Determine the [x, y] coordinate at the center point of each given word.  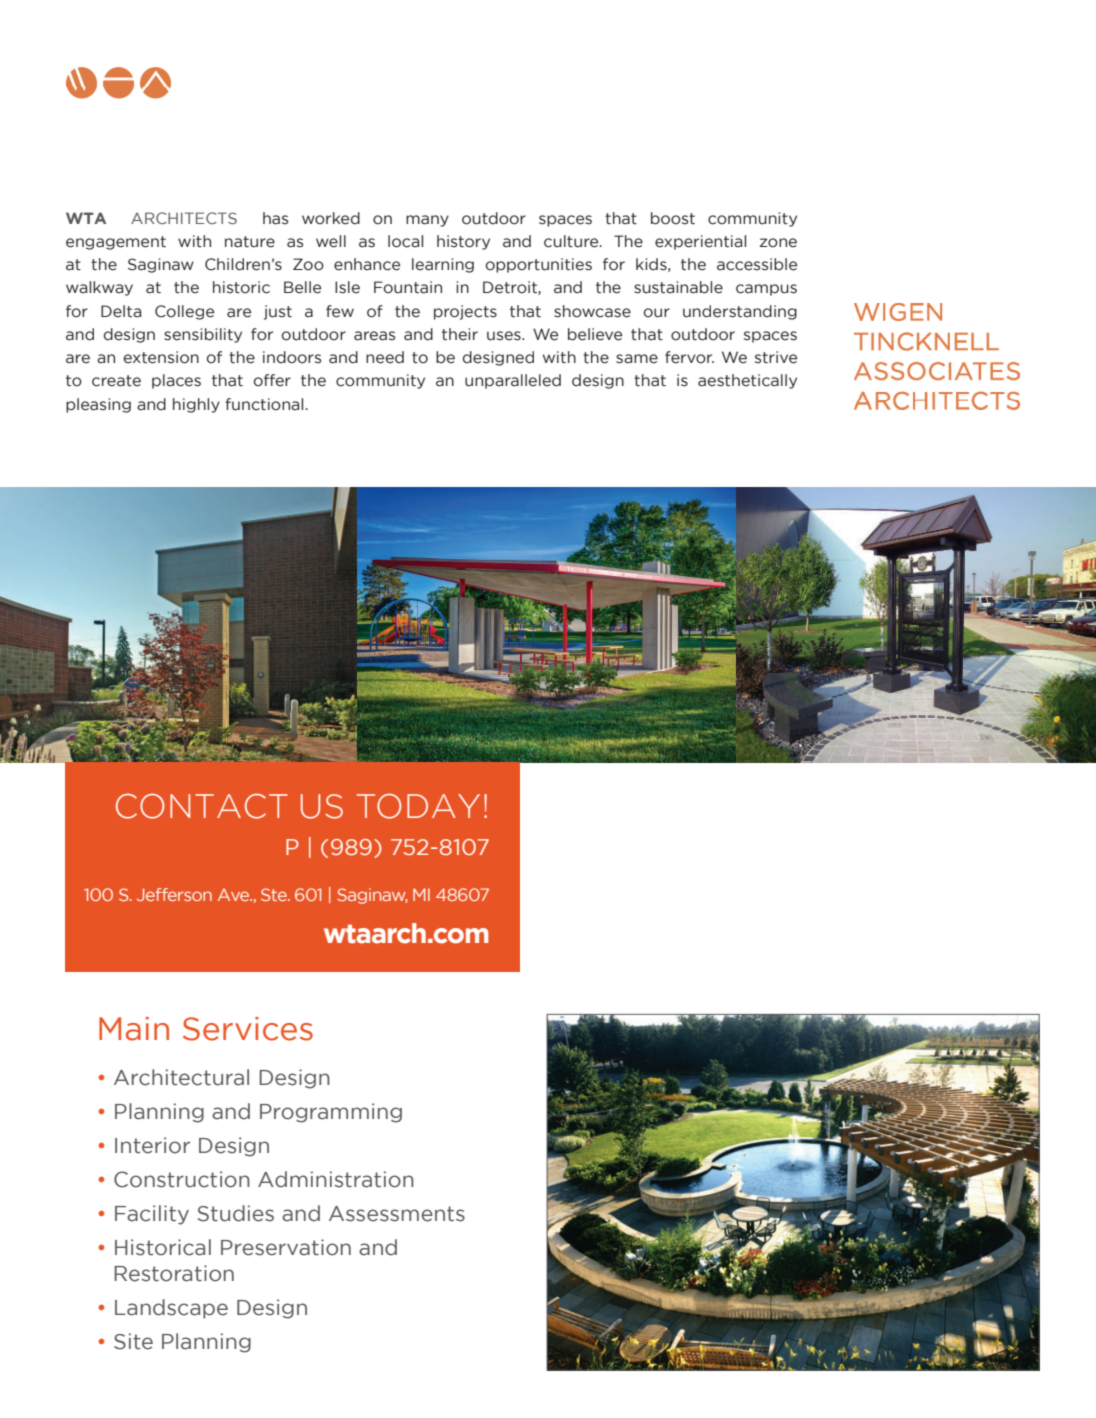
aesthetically [747, 381]
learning [443, 265]
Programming [331, 1113]
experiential [700, 242]
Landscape [171, 1309]
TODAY [418, 806]
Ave [235, 894]
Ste [275, 894]
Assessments [397, 1214]
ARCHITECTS [184, 218]
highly [196, 405]
